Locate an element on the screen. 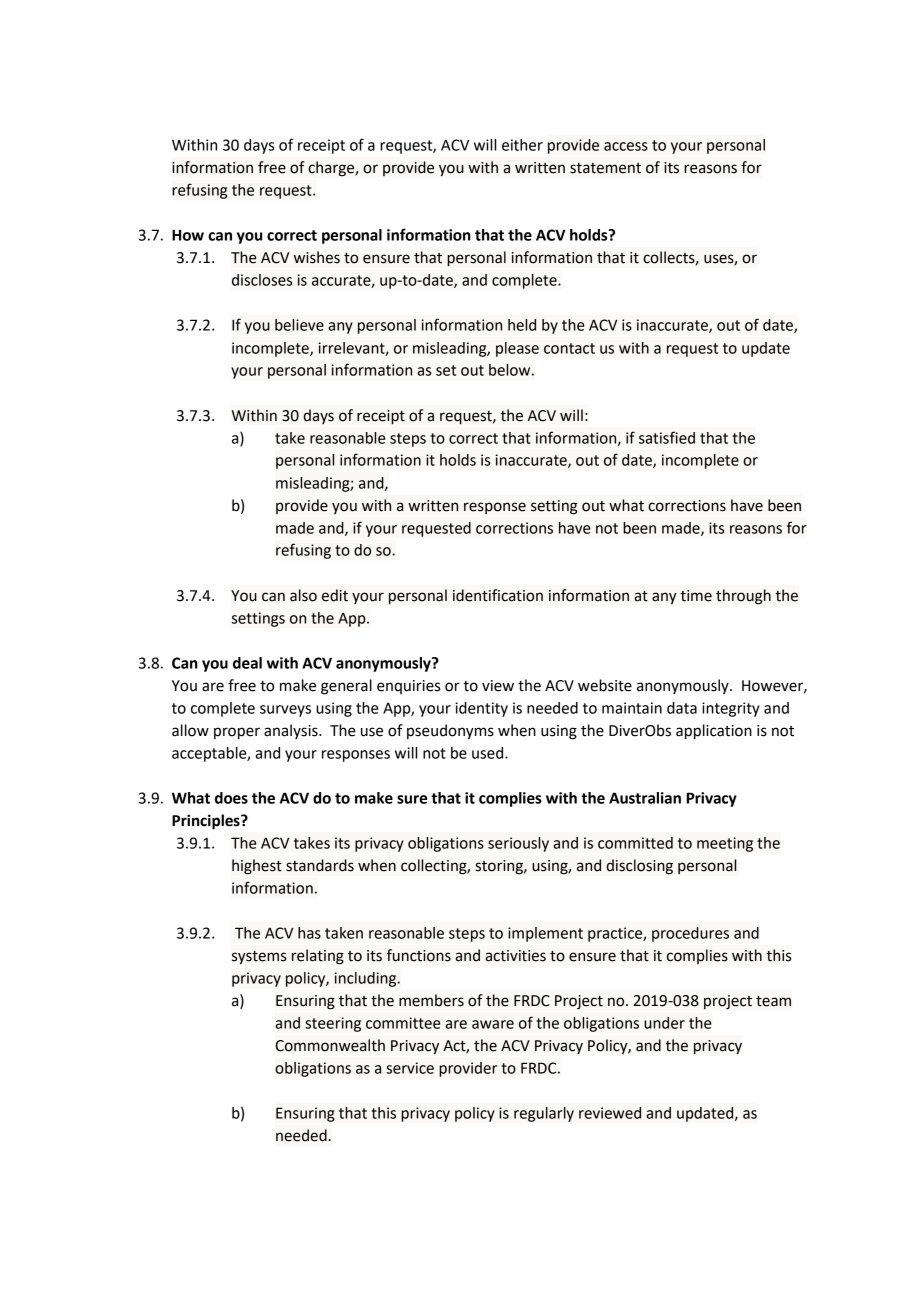 This screenshot has height=1308, width=924. identification is located at coordinates (498, 595).
